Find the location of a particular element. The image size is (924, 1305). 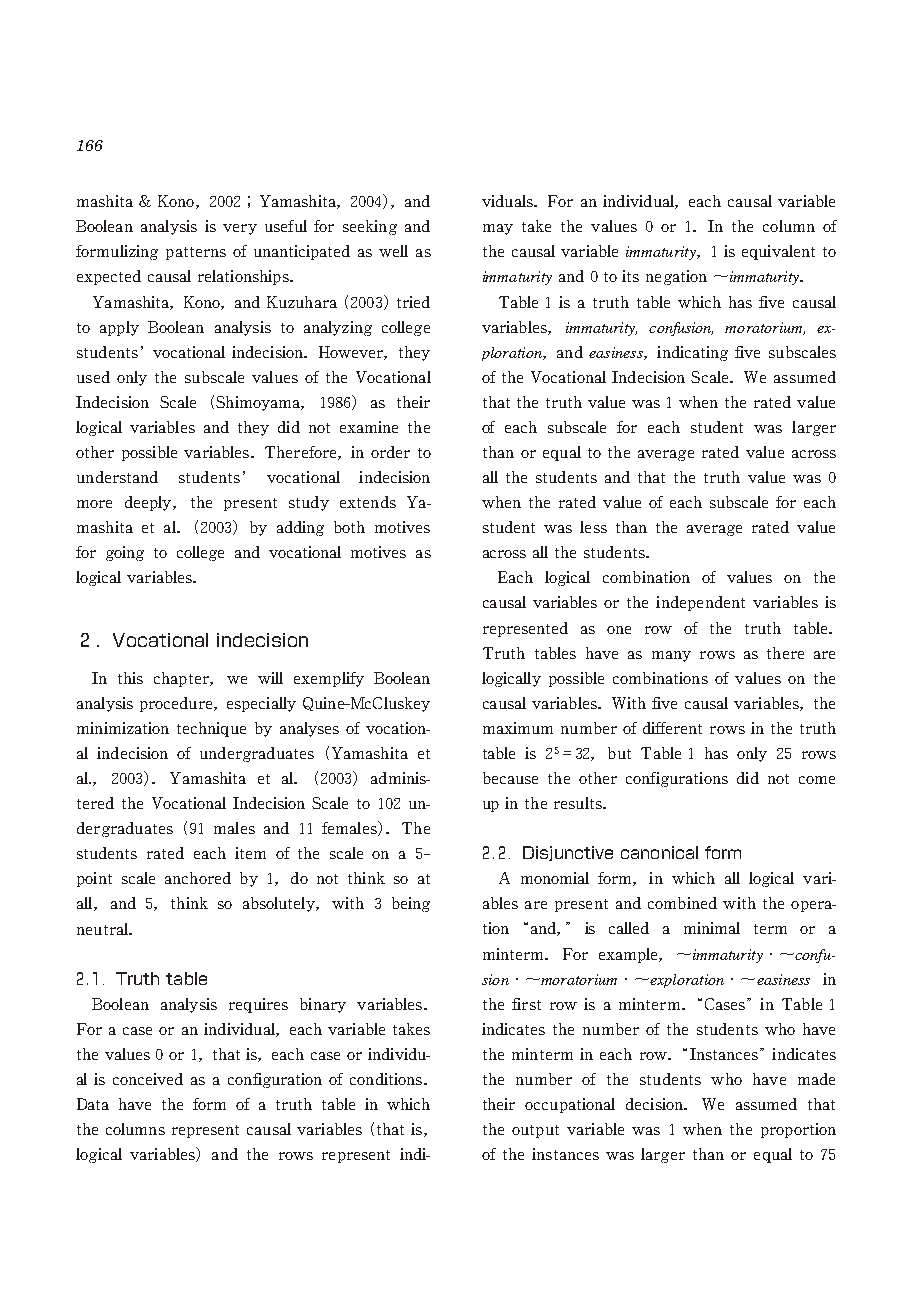

patterns is located at coordinates (196, 253).
